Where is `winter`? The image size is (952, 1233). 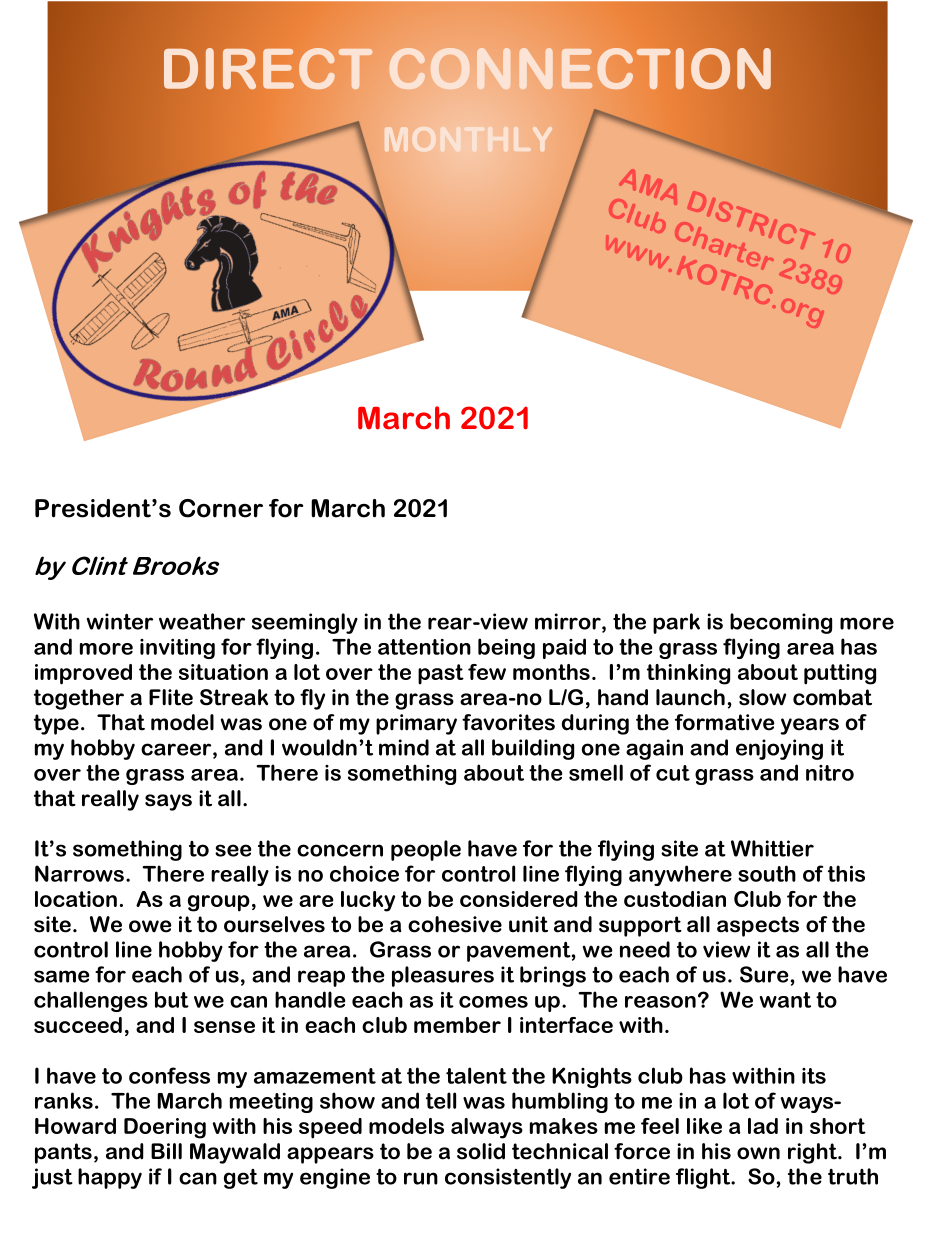
winter is located at coordinates (120, 621).
